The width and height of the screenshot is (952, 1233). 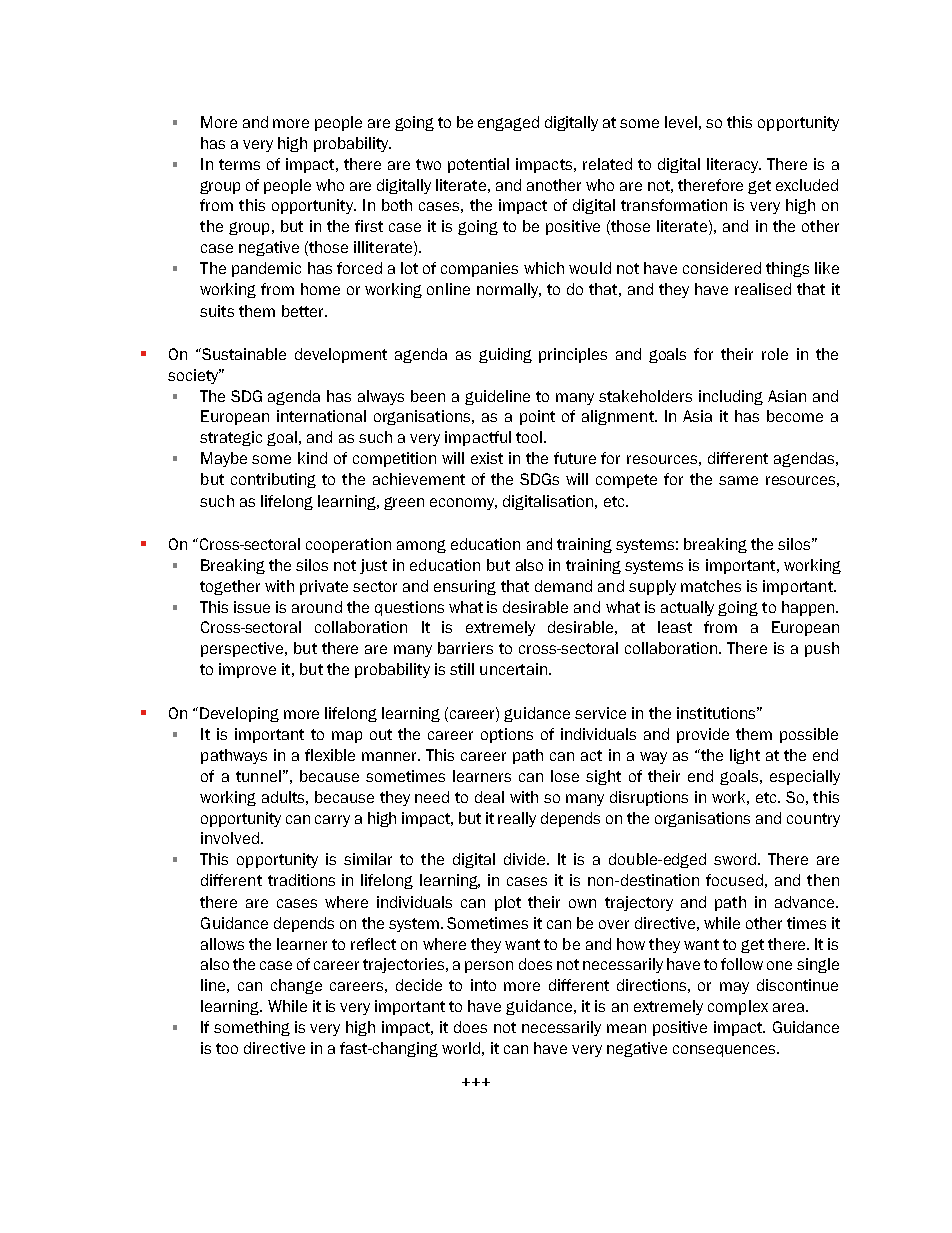 What do you see at coordinates (507, 735) in the screenshot?
I see `options` at bounding box center [507, 735].
